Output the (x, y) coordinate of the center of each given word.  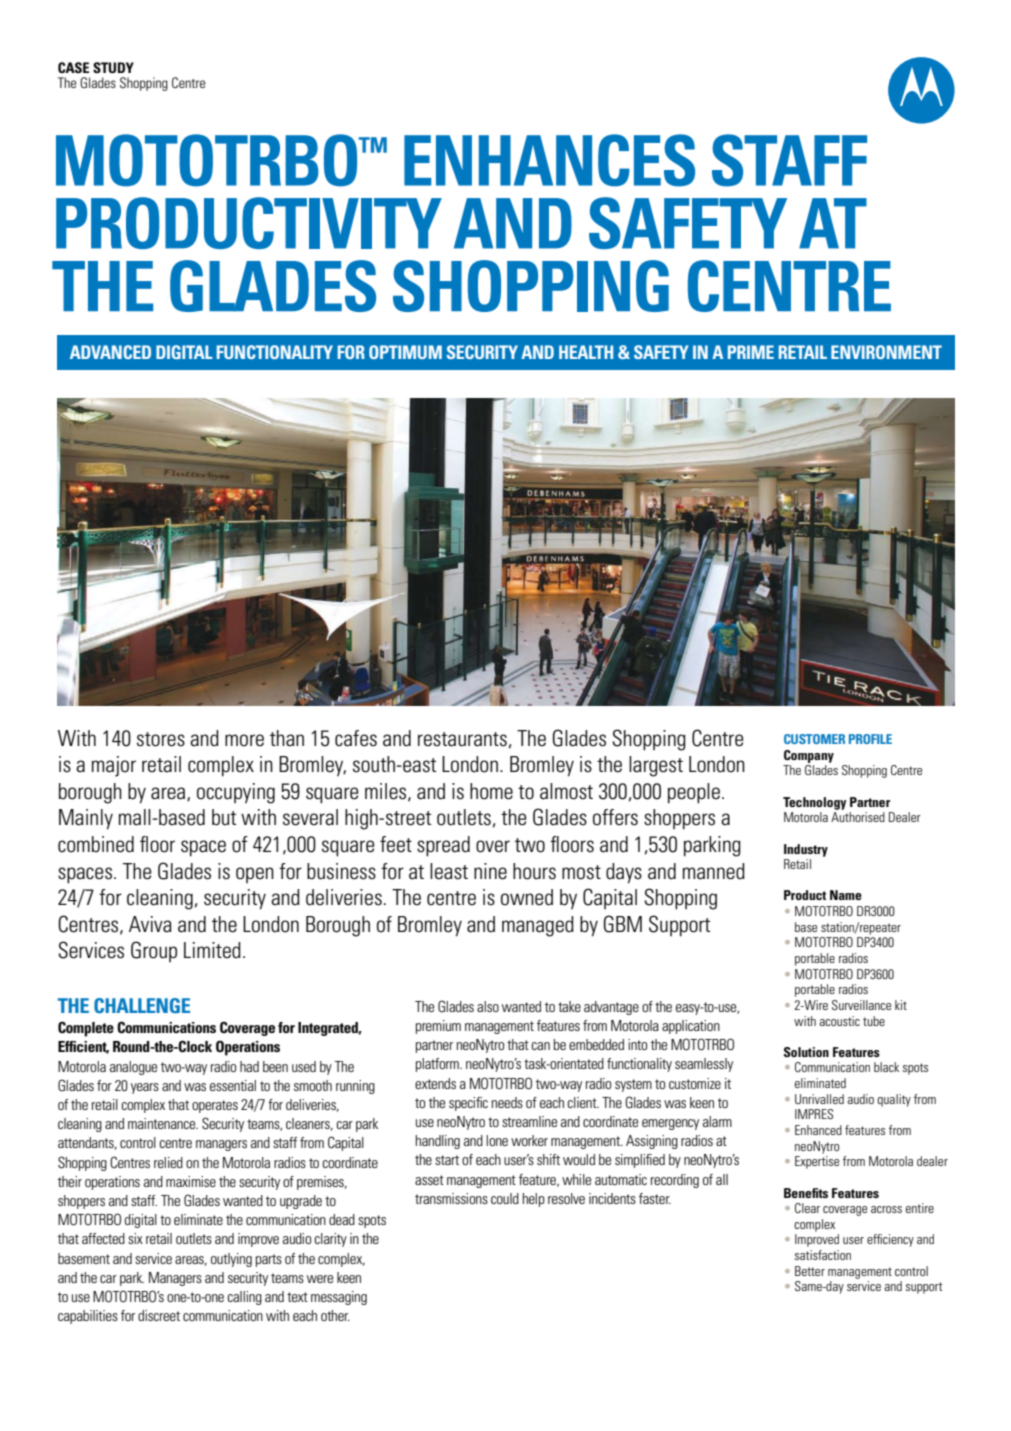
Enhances (549, 160)
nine (490, 871)
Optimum (405, 352)
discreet (159, 1315)
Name (846, 895)
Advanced (110, 352)
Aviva (150, 924)
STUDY (113, 67)
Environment (886, 352)
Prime (751, 352)
